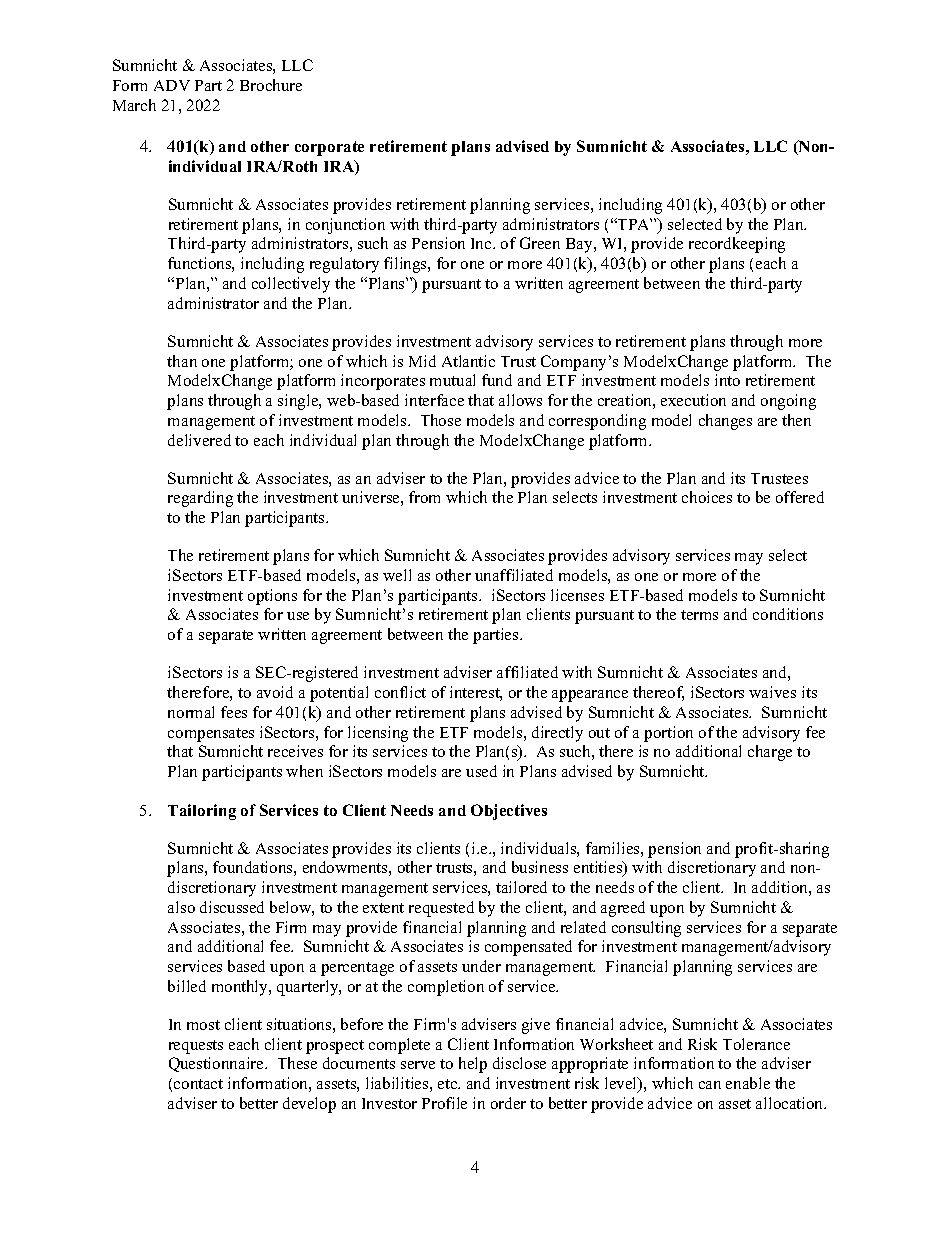  Describe the element at coordinates (134, 105) in the page. I see `March` at that location.
